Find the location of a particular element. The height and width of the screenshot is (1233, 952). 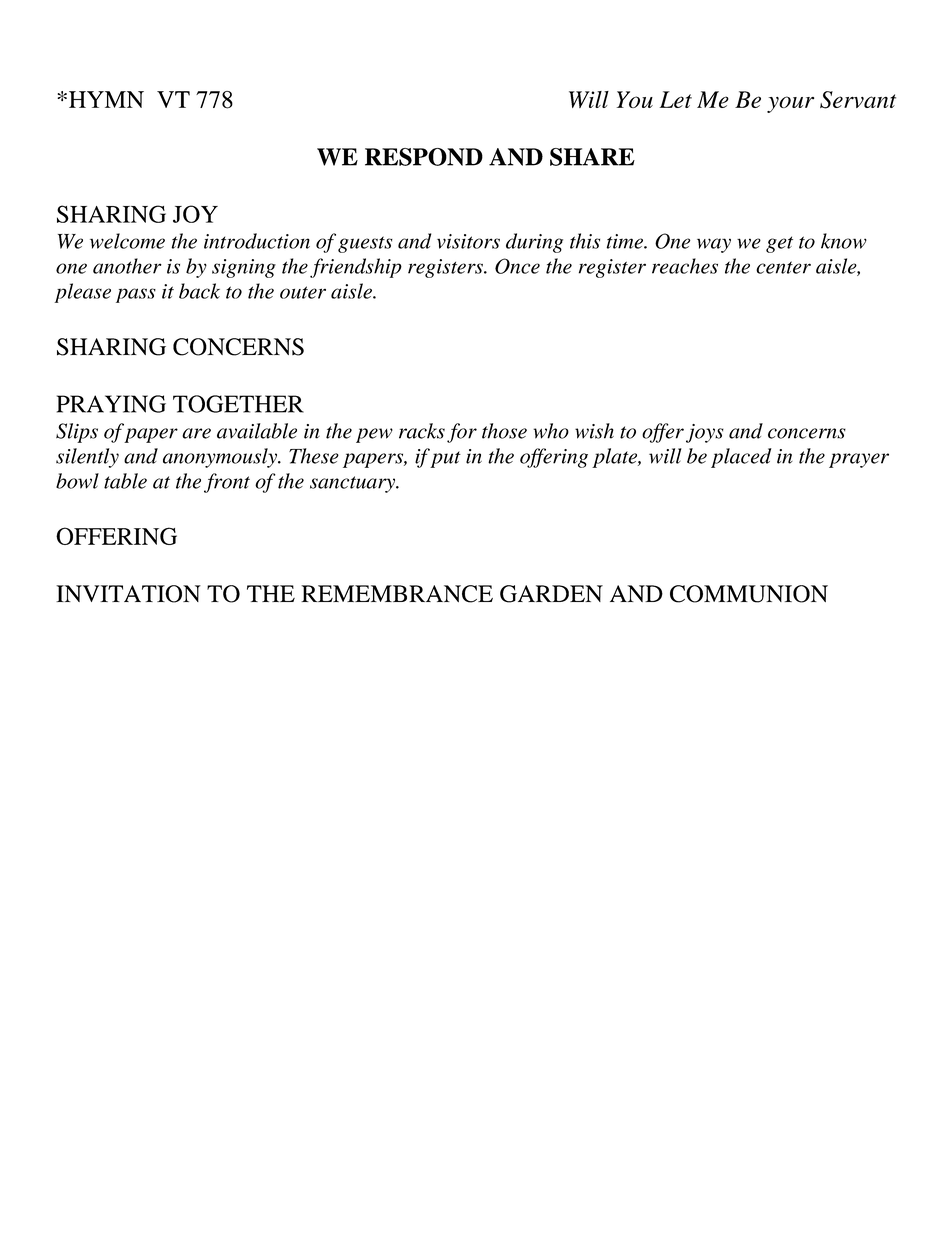

pass is located at coordinates (136, 295).
